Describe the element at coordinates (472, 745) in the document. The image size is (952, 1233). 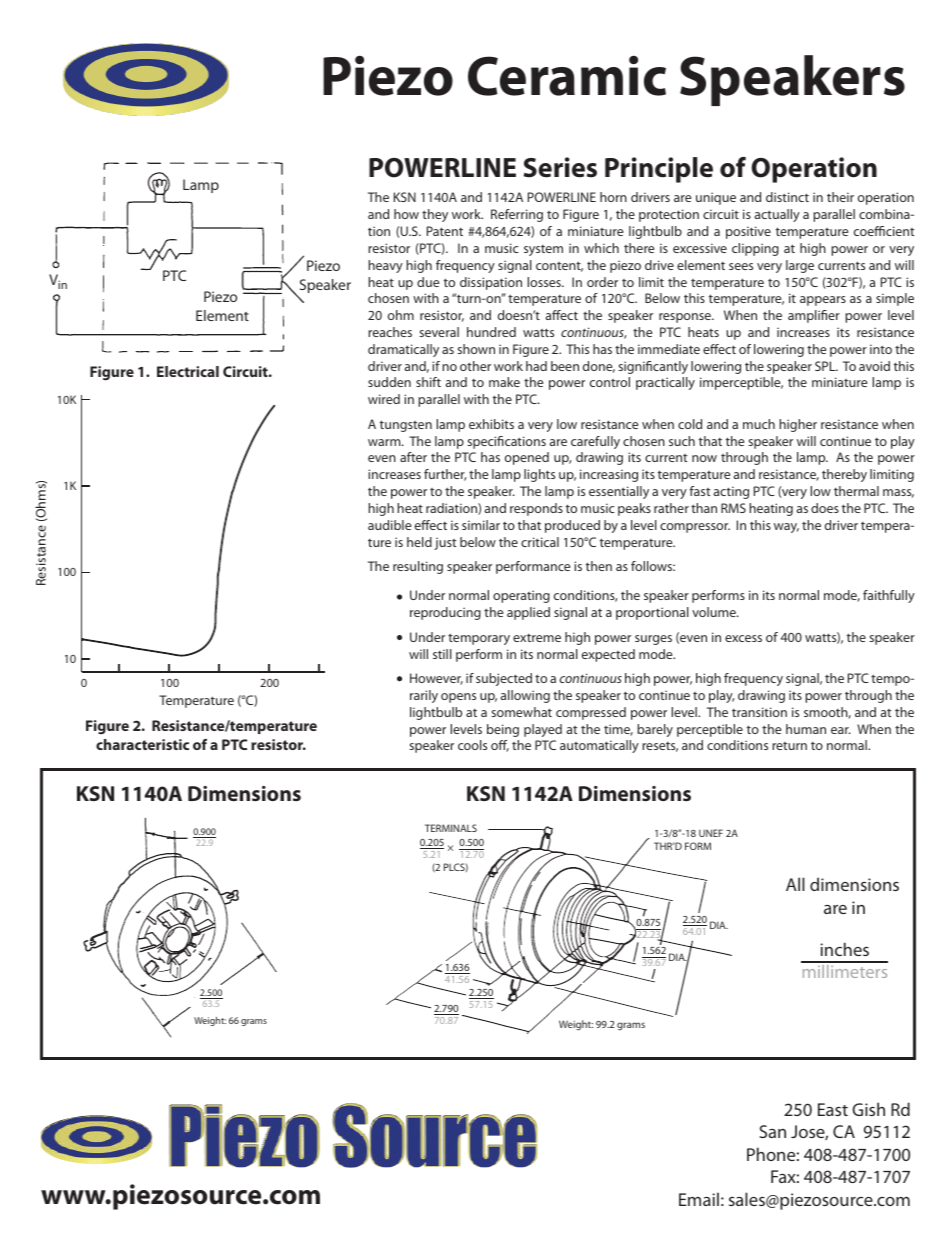
I see `cools` at that location.
